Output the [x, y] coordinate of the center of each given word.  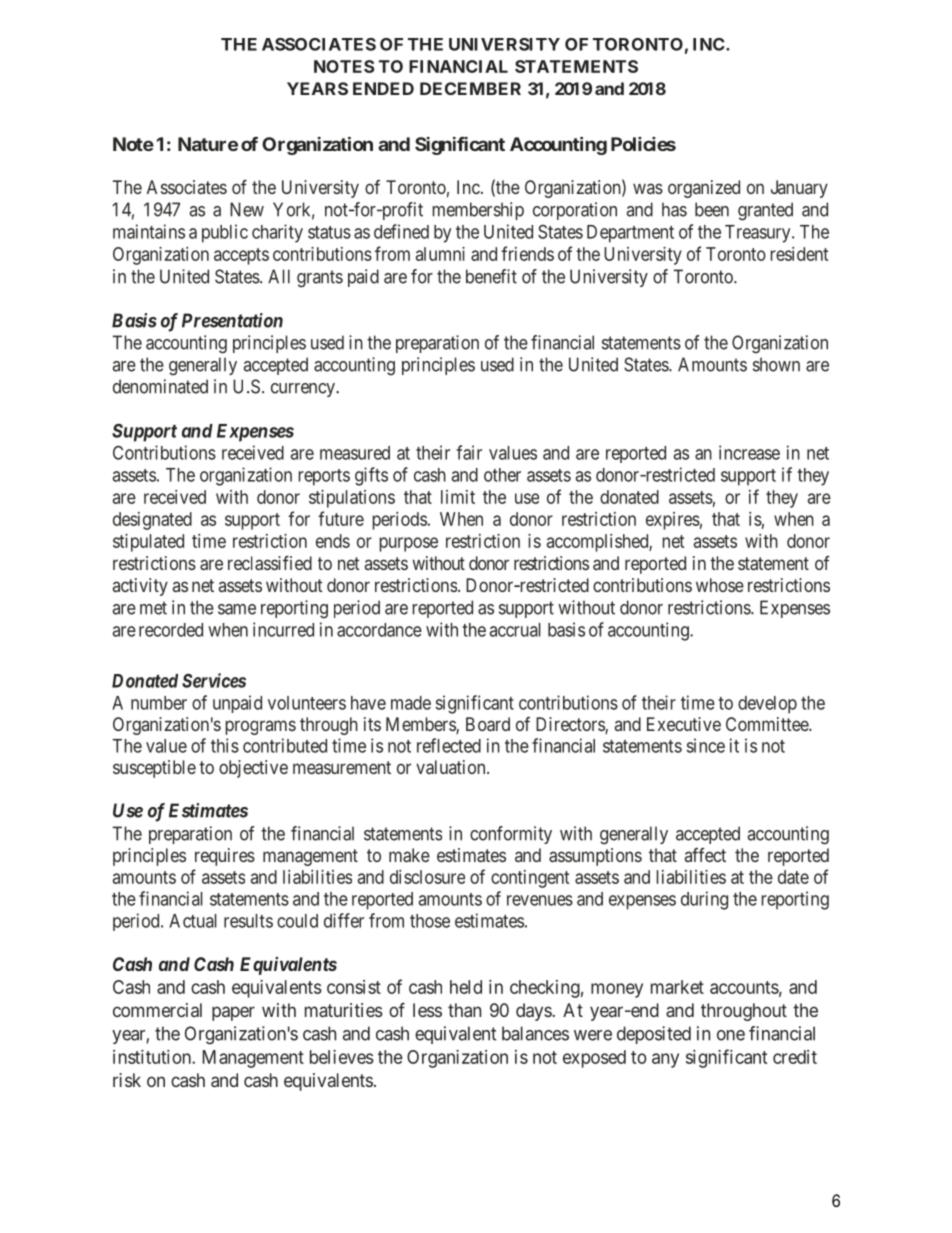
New [247, 209]
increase [749, 452]
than [464, 1010]
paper [233, 1013]
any [665, 1060]
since [706, 745]
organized [704, 189]
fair [469, 452]
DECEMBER [470, 88]
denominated [160, 386]
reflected [449, 745]
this [225, 745]
